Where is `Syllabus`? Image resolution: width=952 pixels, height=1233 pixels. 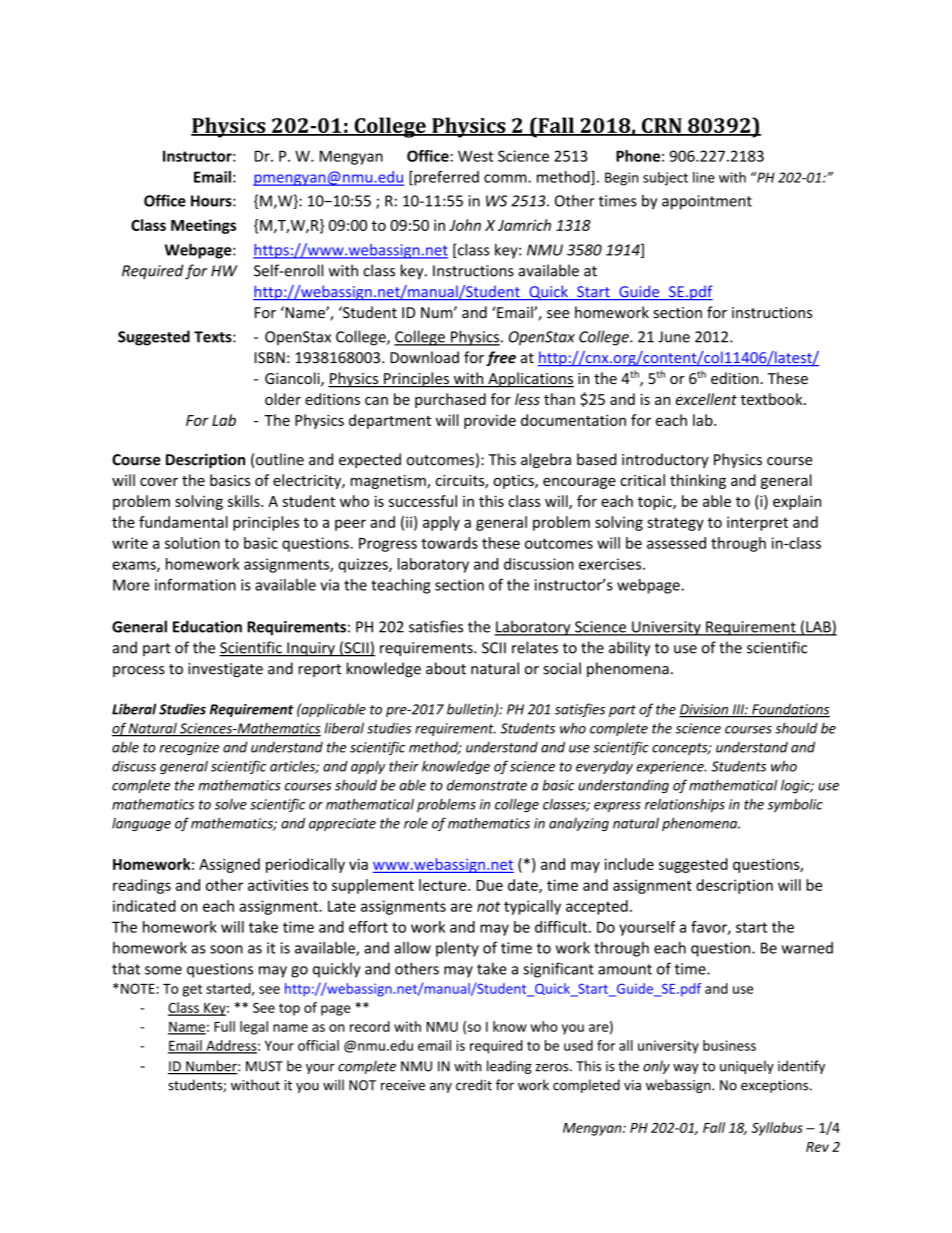
Syllabus is located at coordinates (777, 1129).
